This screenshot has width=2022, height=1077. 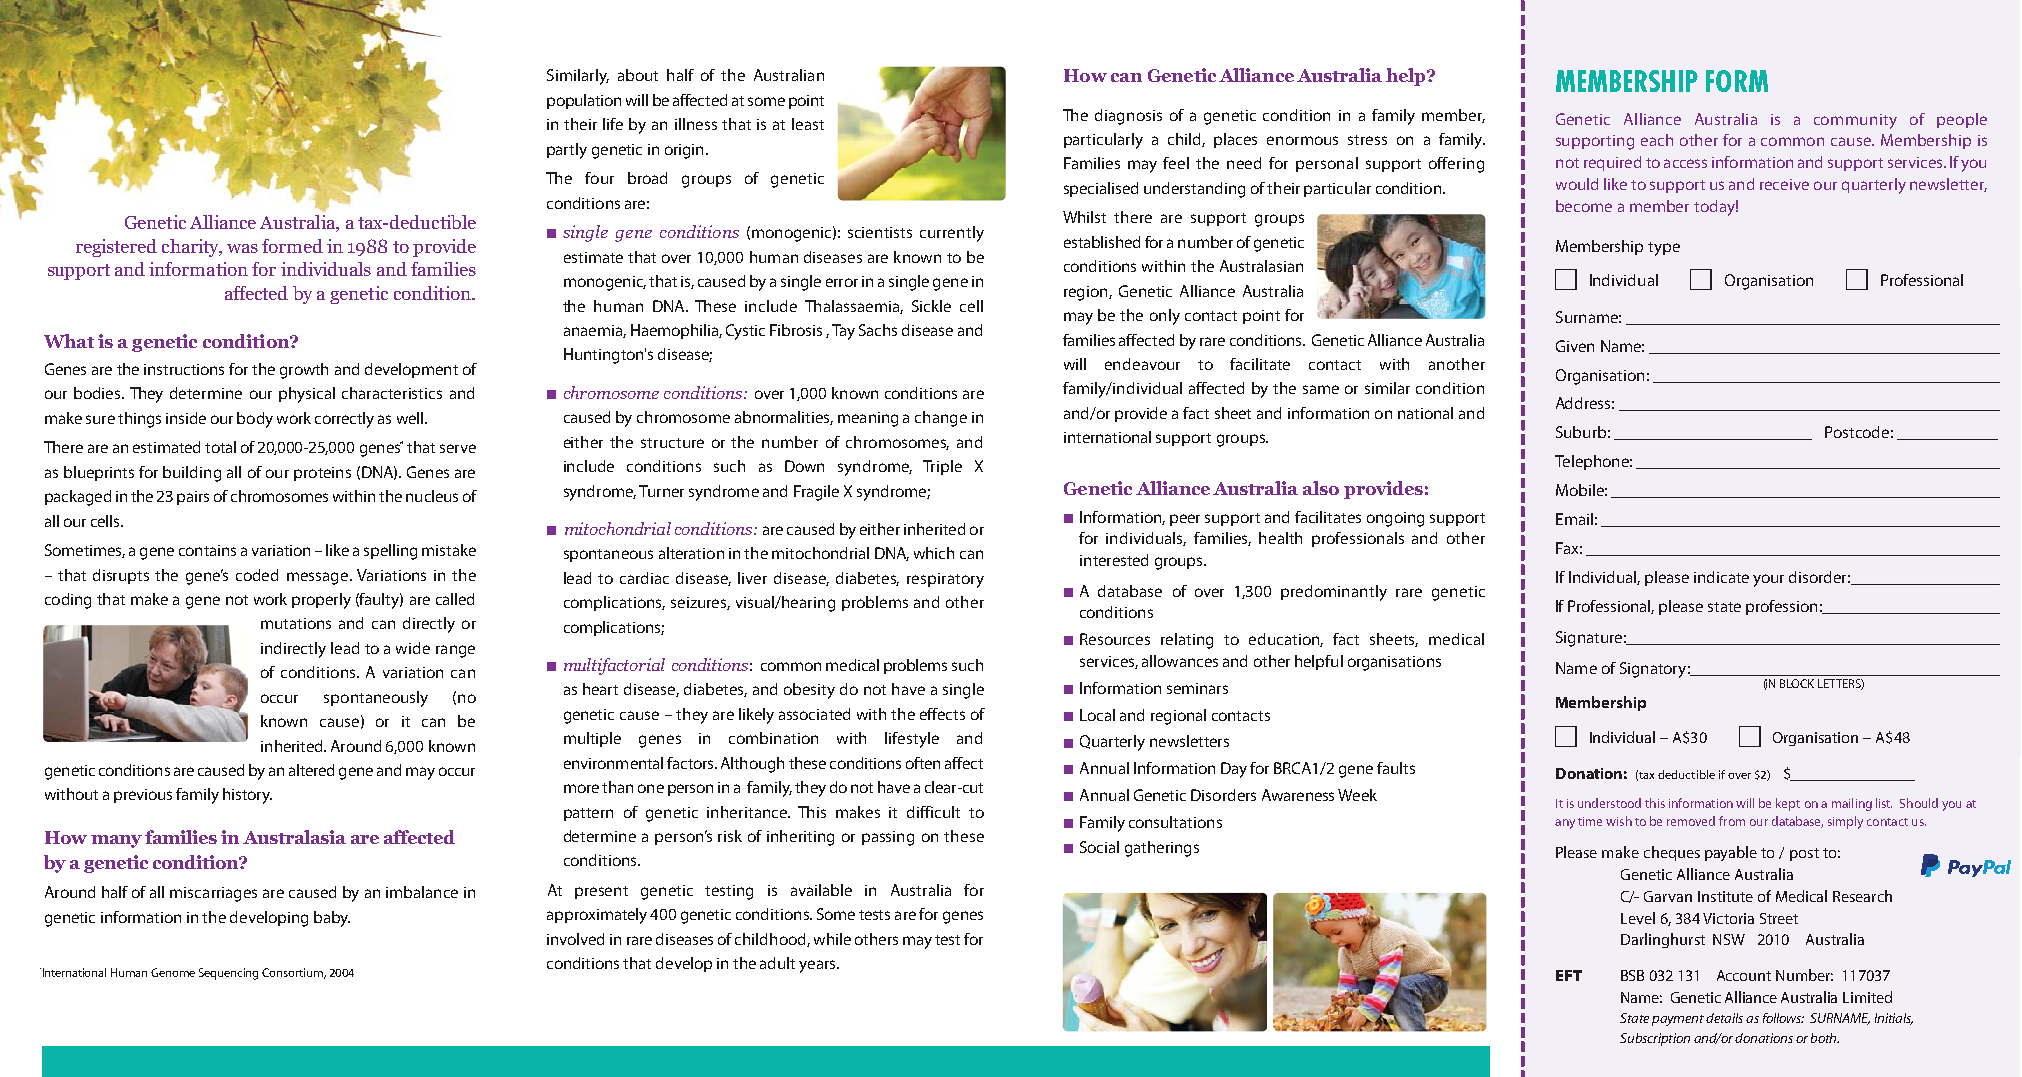 What do you see at coordinates (818, 966) in the screenshot?
I see `years` at bounding box center [818, 966].
